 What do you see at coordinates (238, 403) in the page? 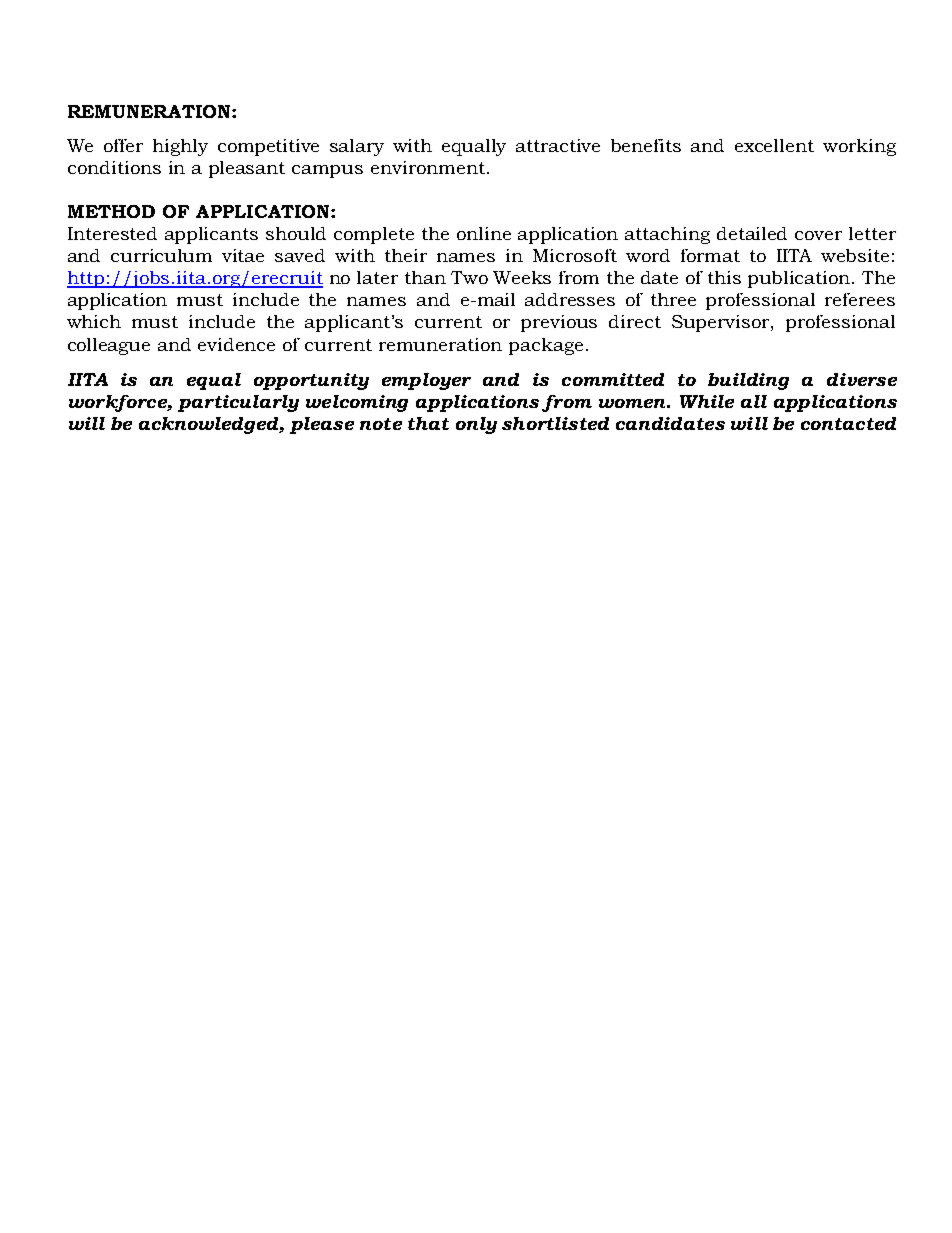
I see `particularly` at bounding box center [238, 403].
